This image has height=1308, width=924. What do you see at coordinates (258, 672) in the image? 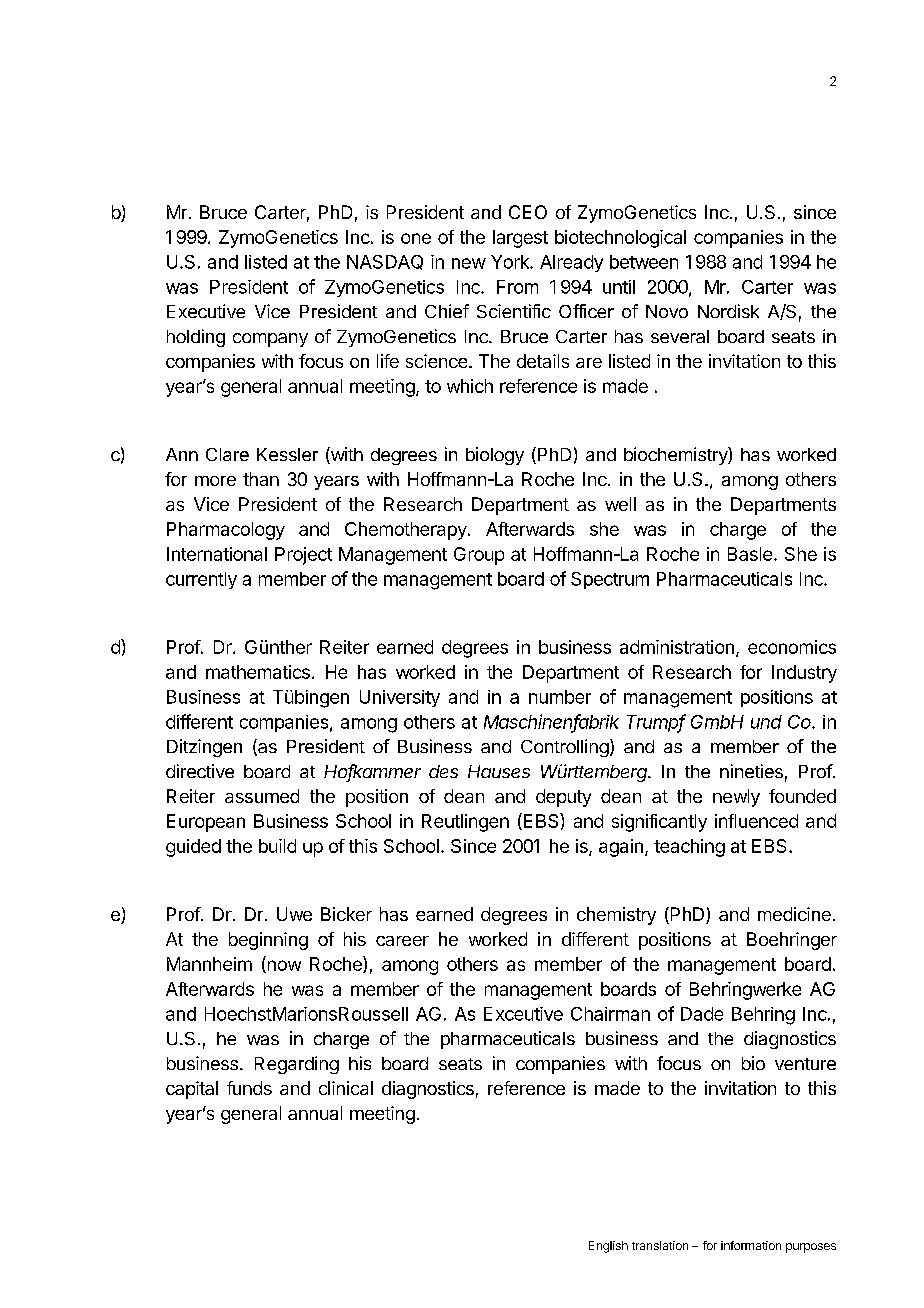
I see `mathematics` at bounding box center [258, 672].
